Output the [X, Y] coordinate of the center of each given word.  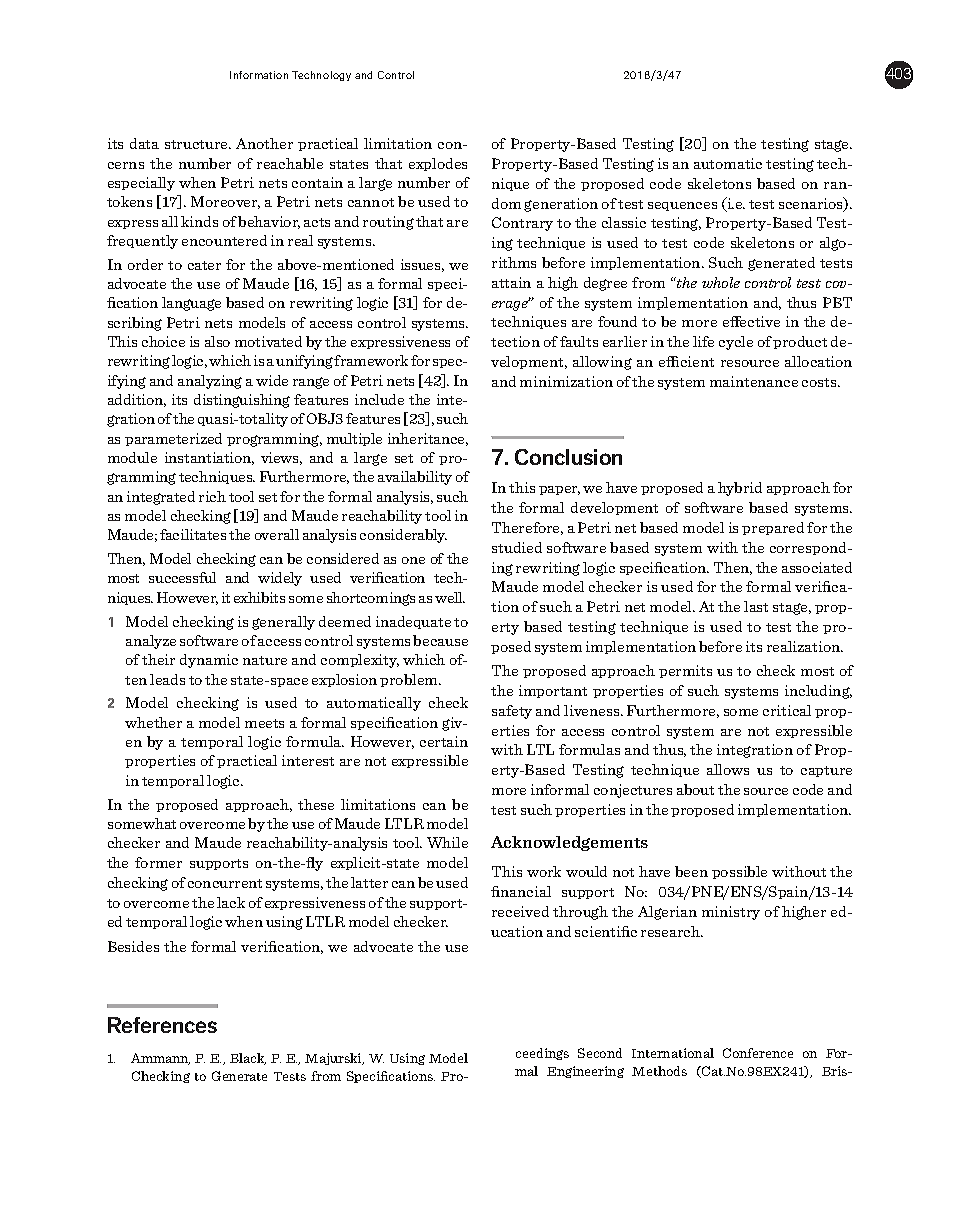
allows [728, 769]
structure [197, 144]
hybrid [740, 489]
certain [444, 741]
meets [264, 723]
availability [415, 478]
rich [212, 496]
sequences [682, 206]
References [162, 1025]
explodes [438, 164]
